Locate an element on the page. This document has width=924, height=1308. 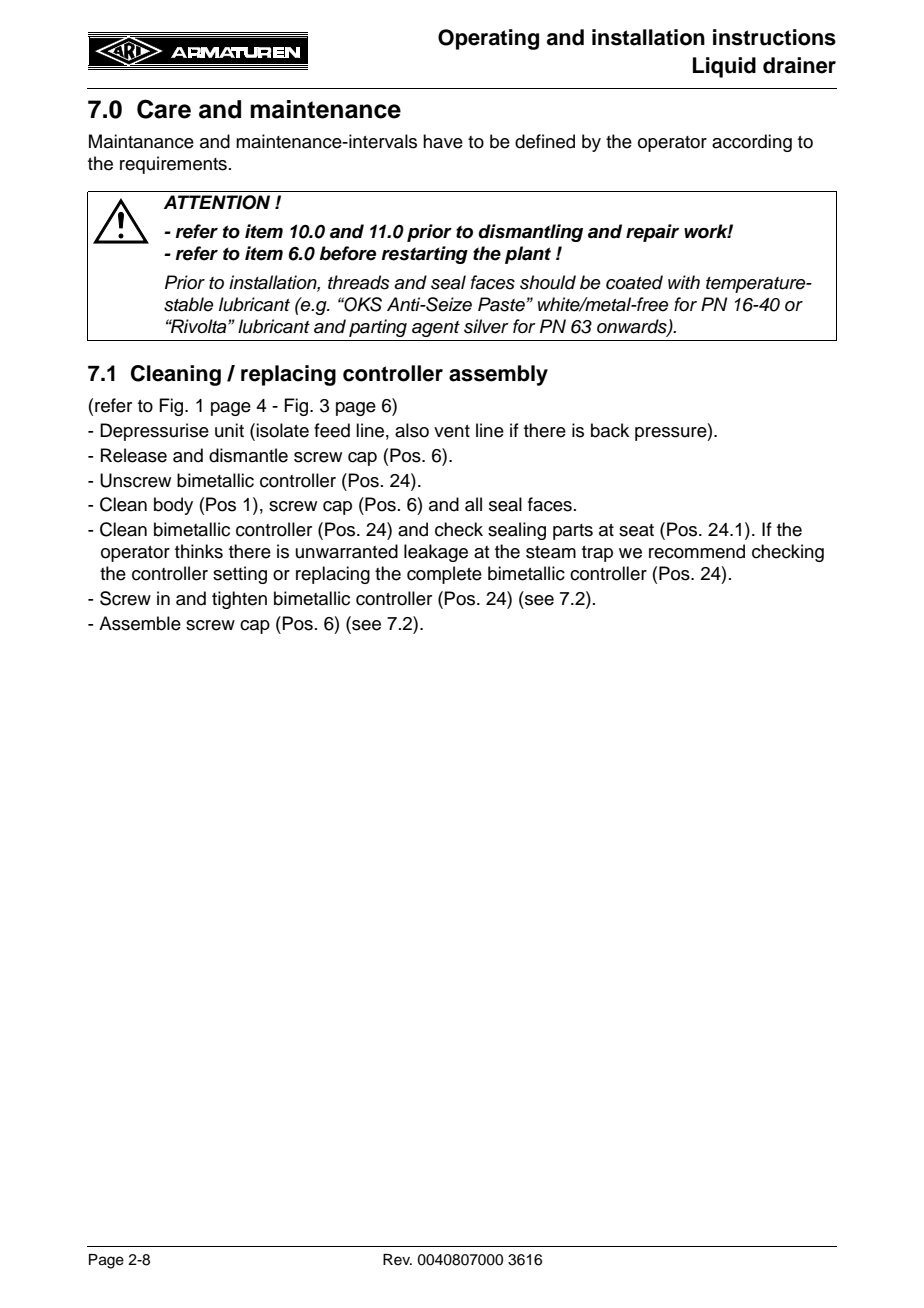
Rev is located at coordinates (397, 1260).
